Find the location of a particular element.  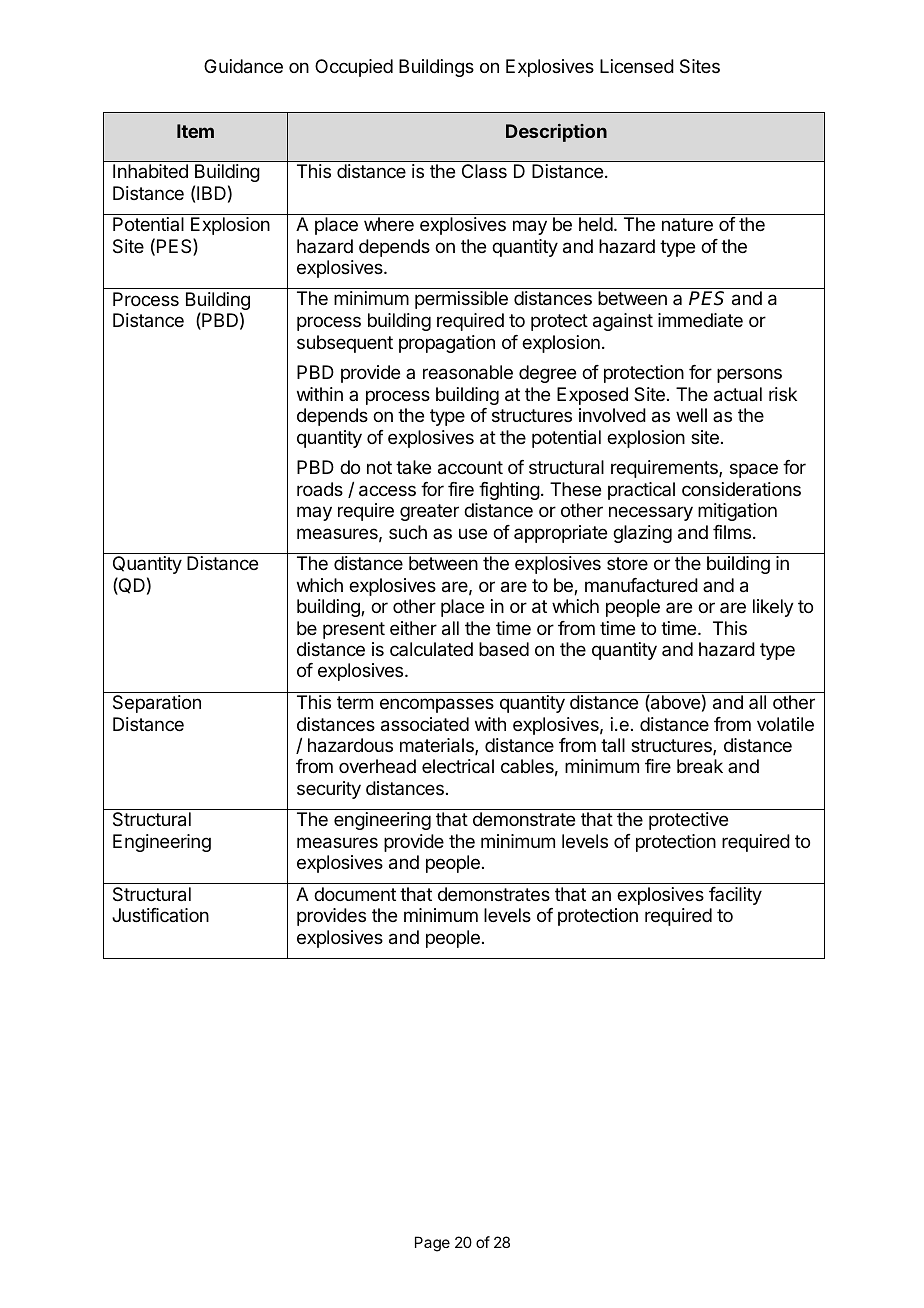

Justification is located at coordinates (160, 915).
